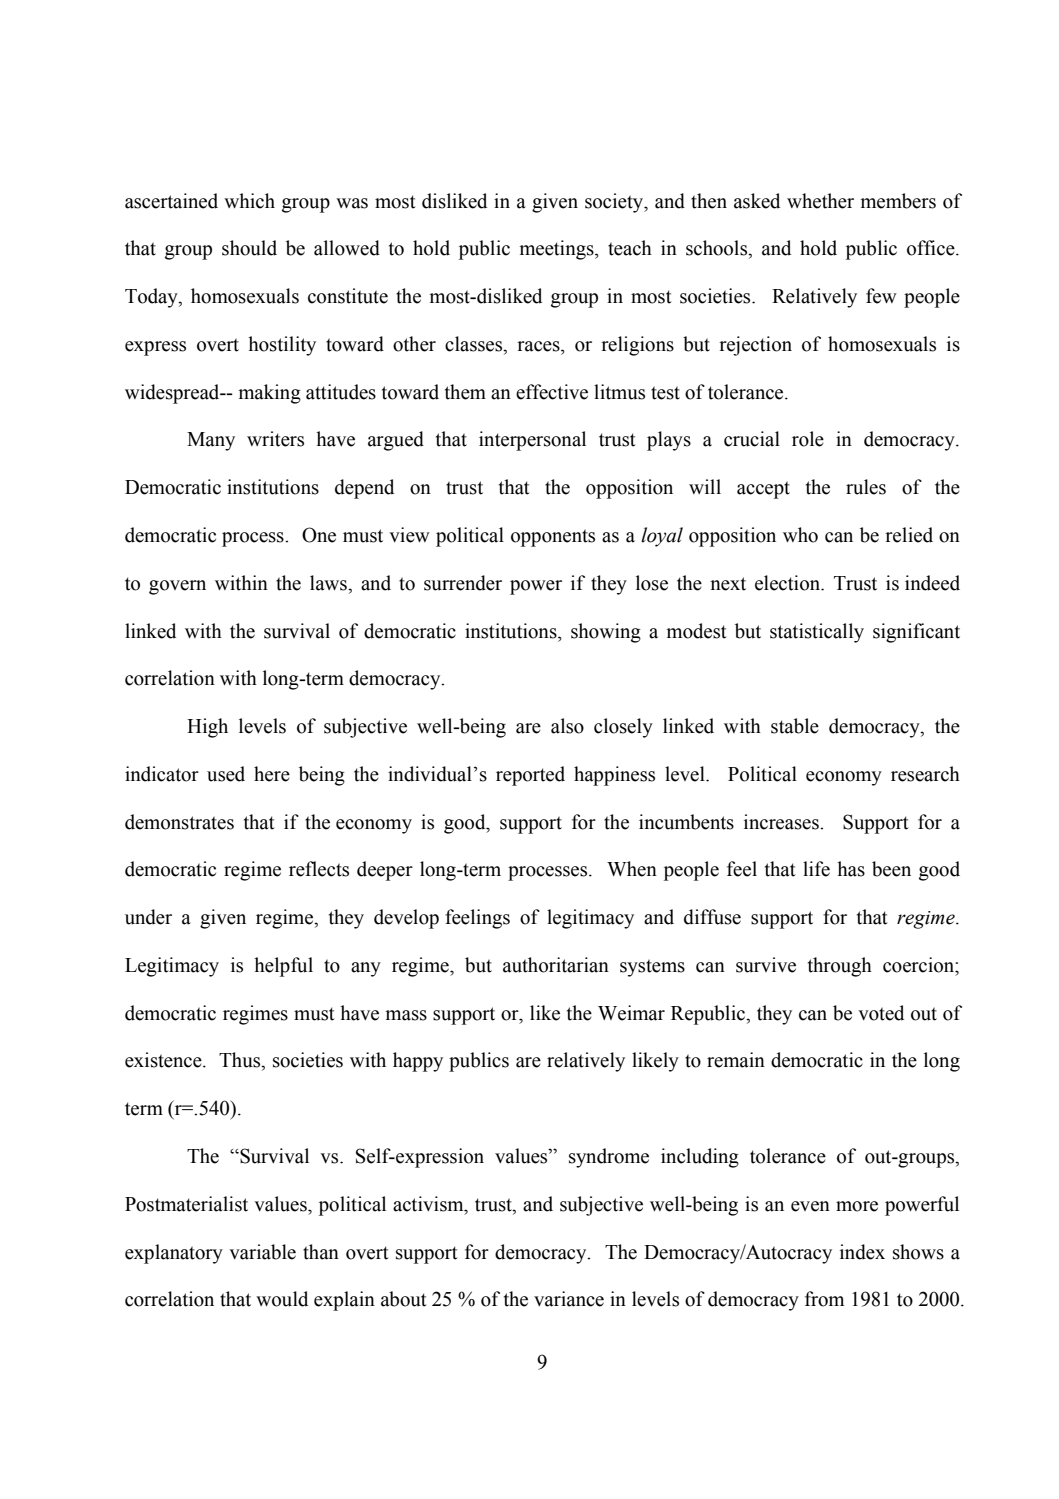 This screenshot has width=1059, height=1499. I want to click on should, so click(249, 248).
